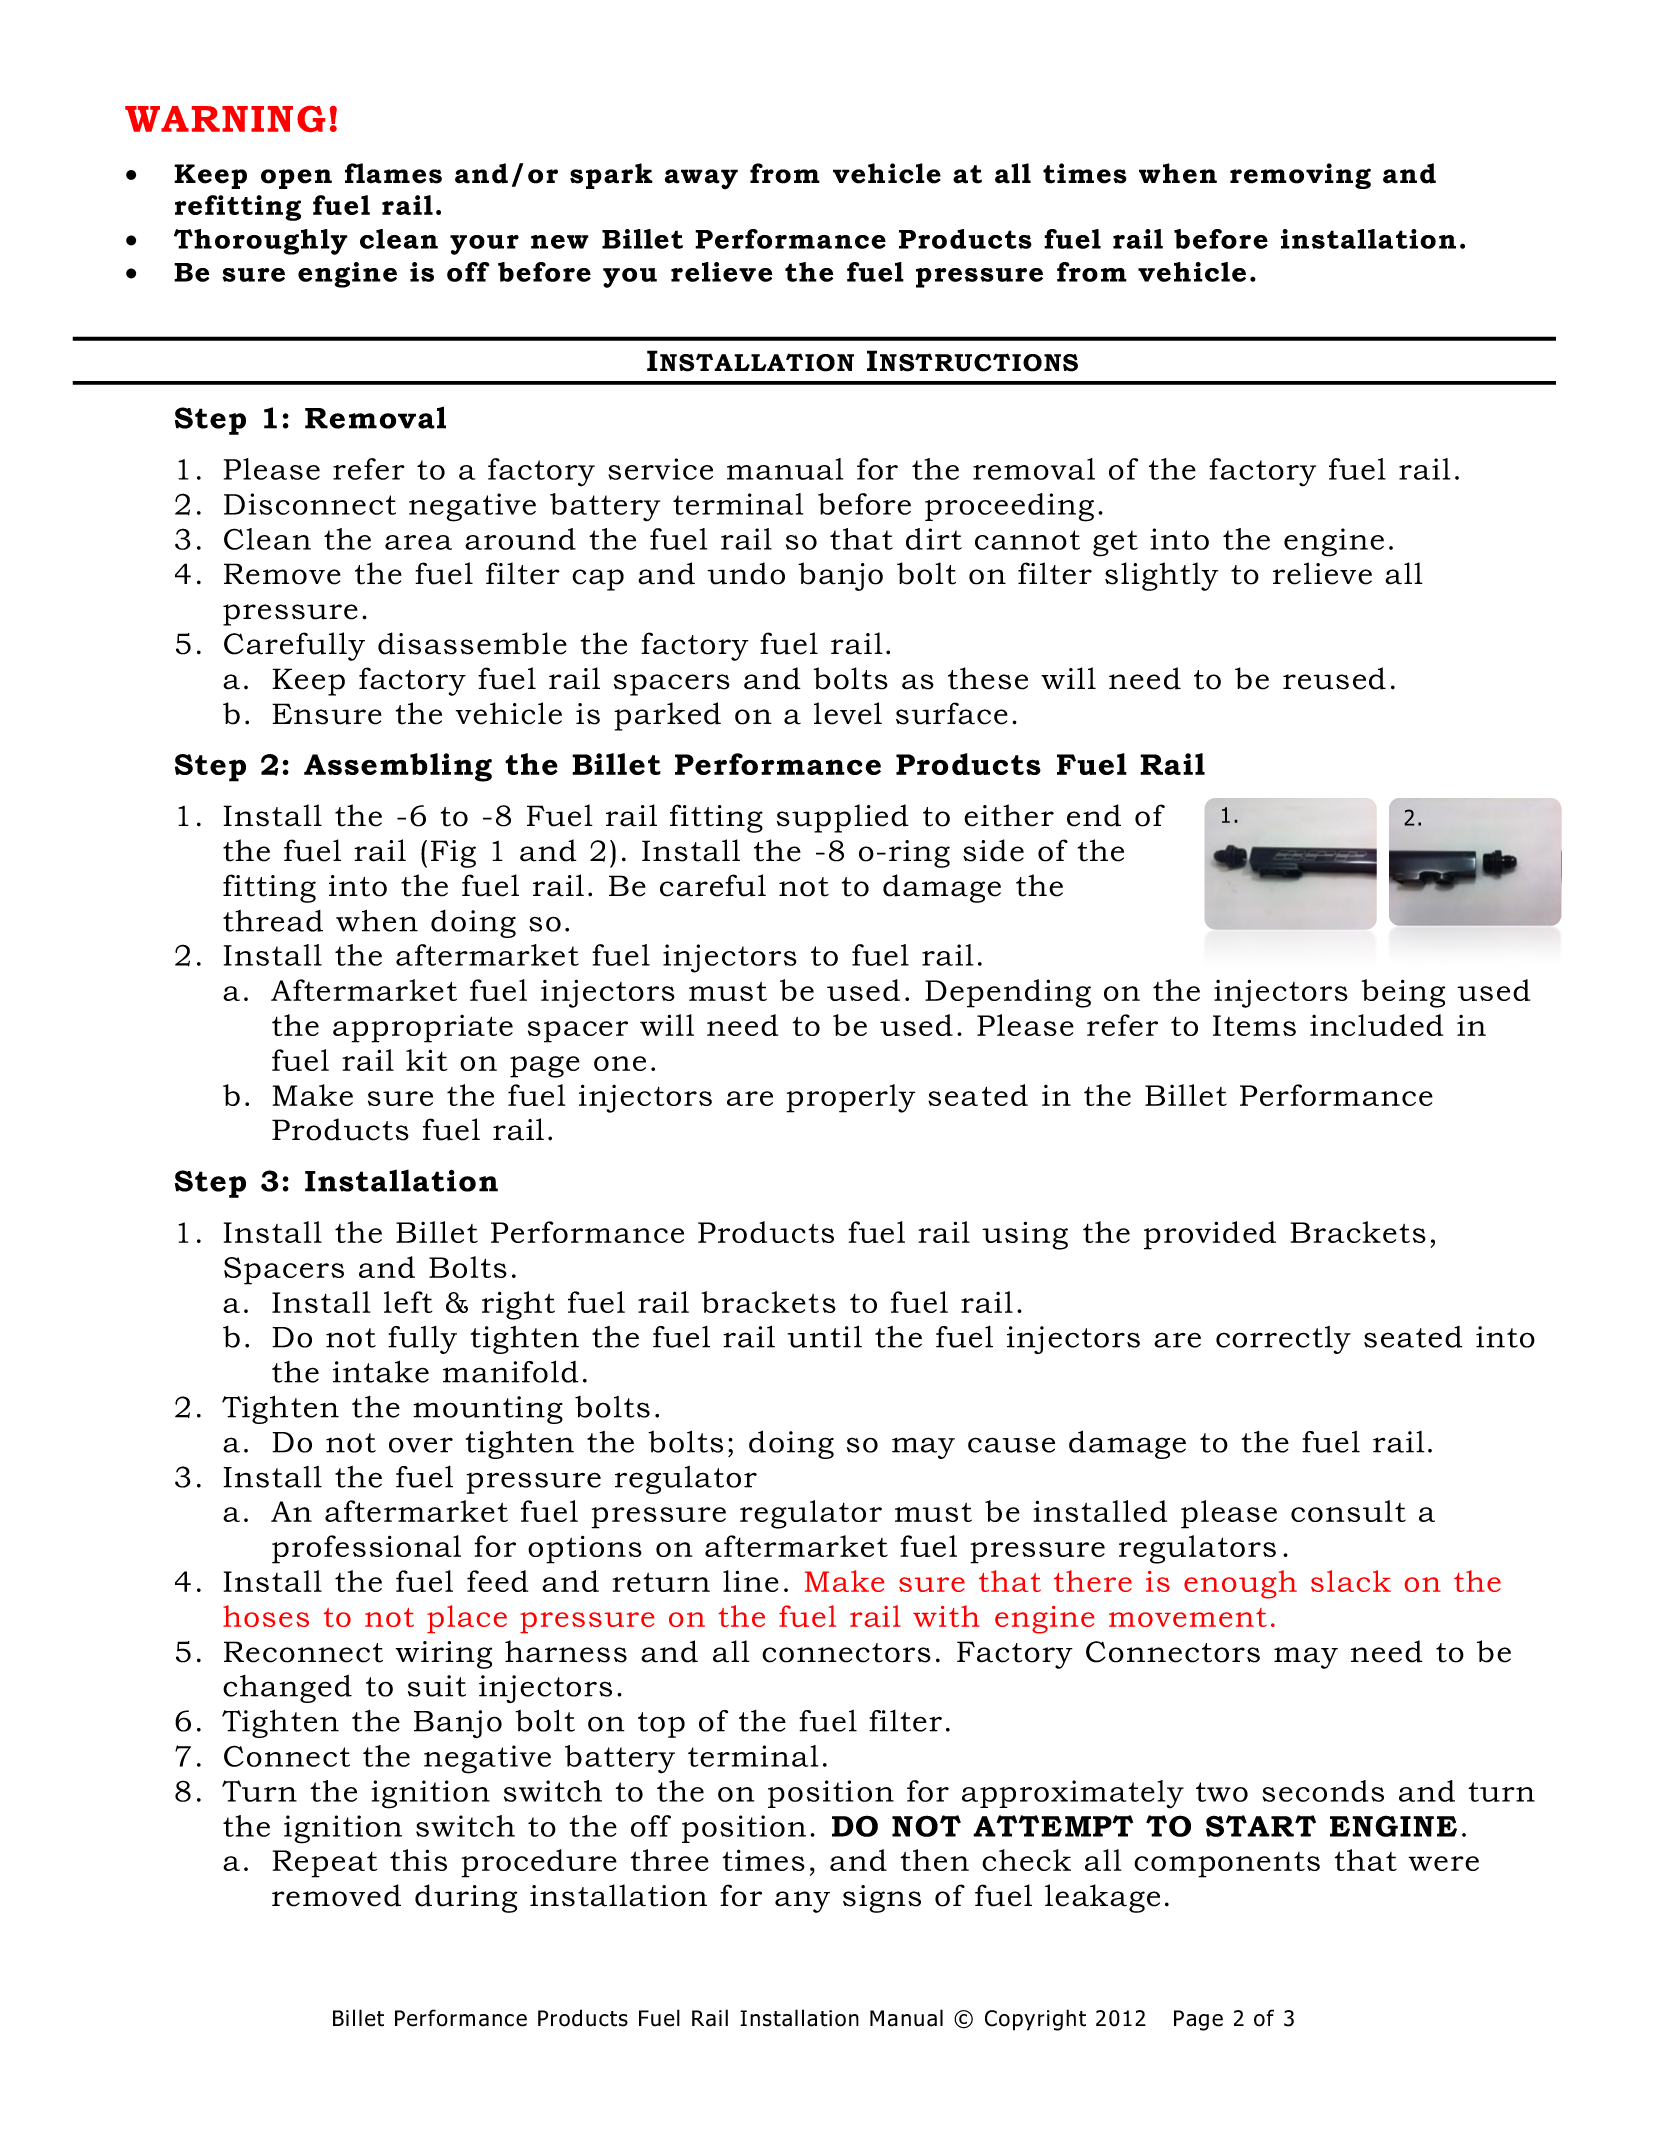 This document has width=1654, height=2141. I want to click on away, so click(701, 179).
